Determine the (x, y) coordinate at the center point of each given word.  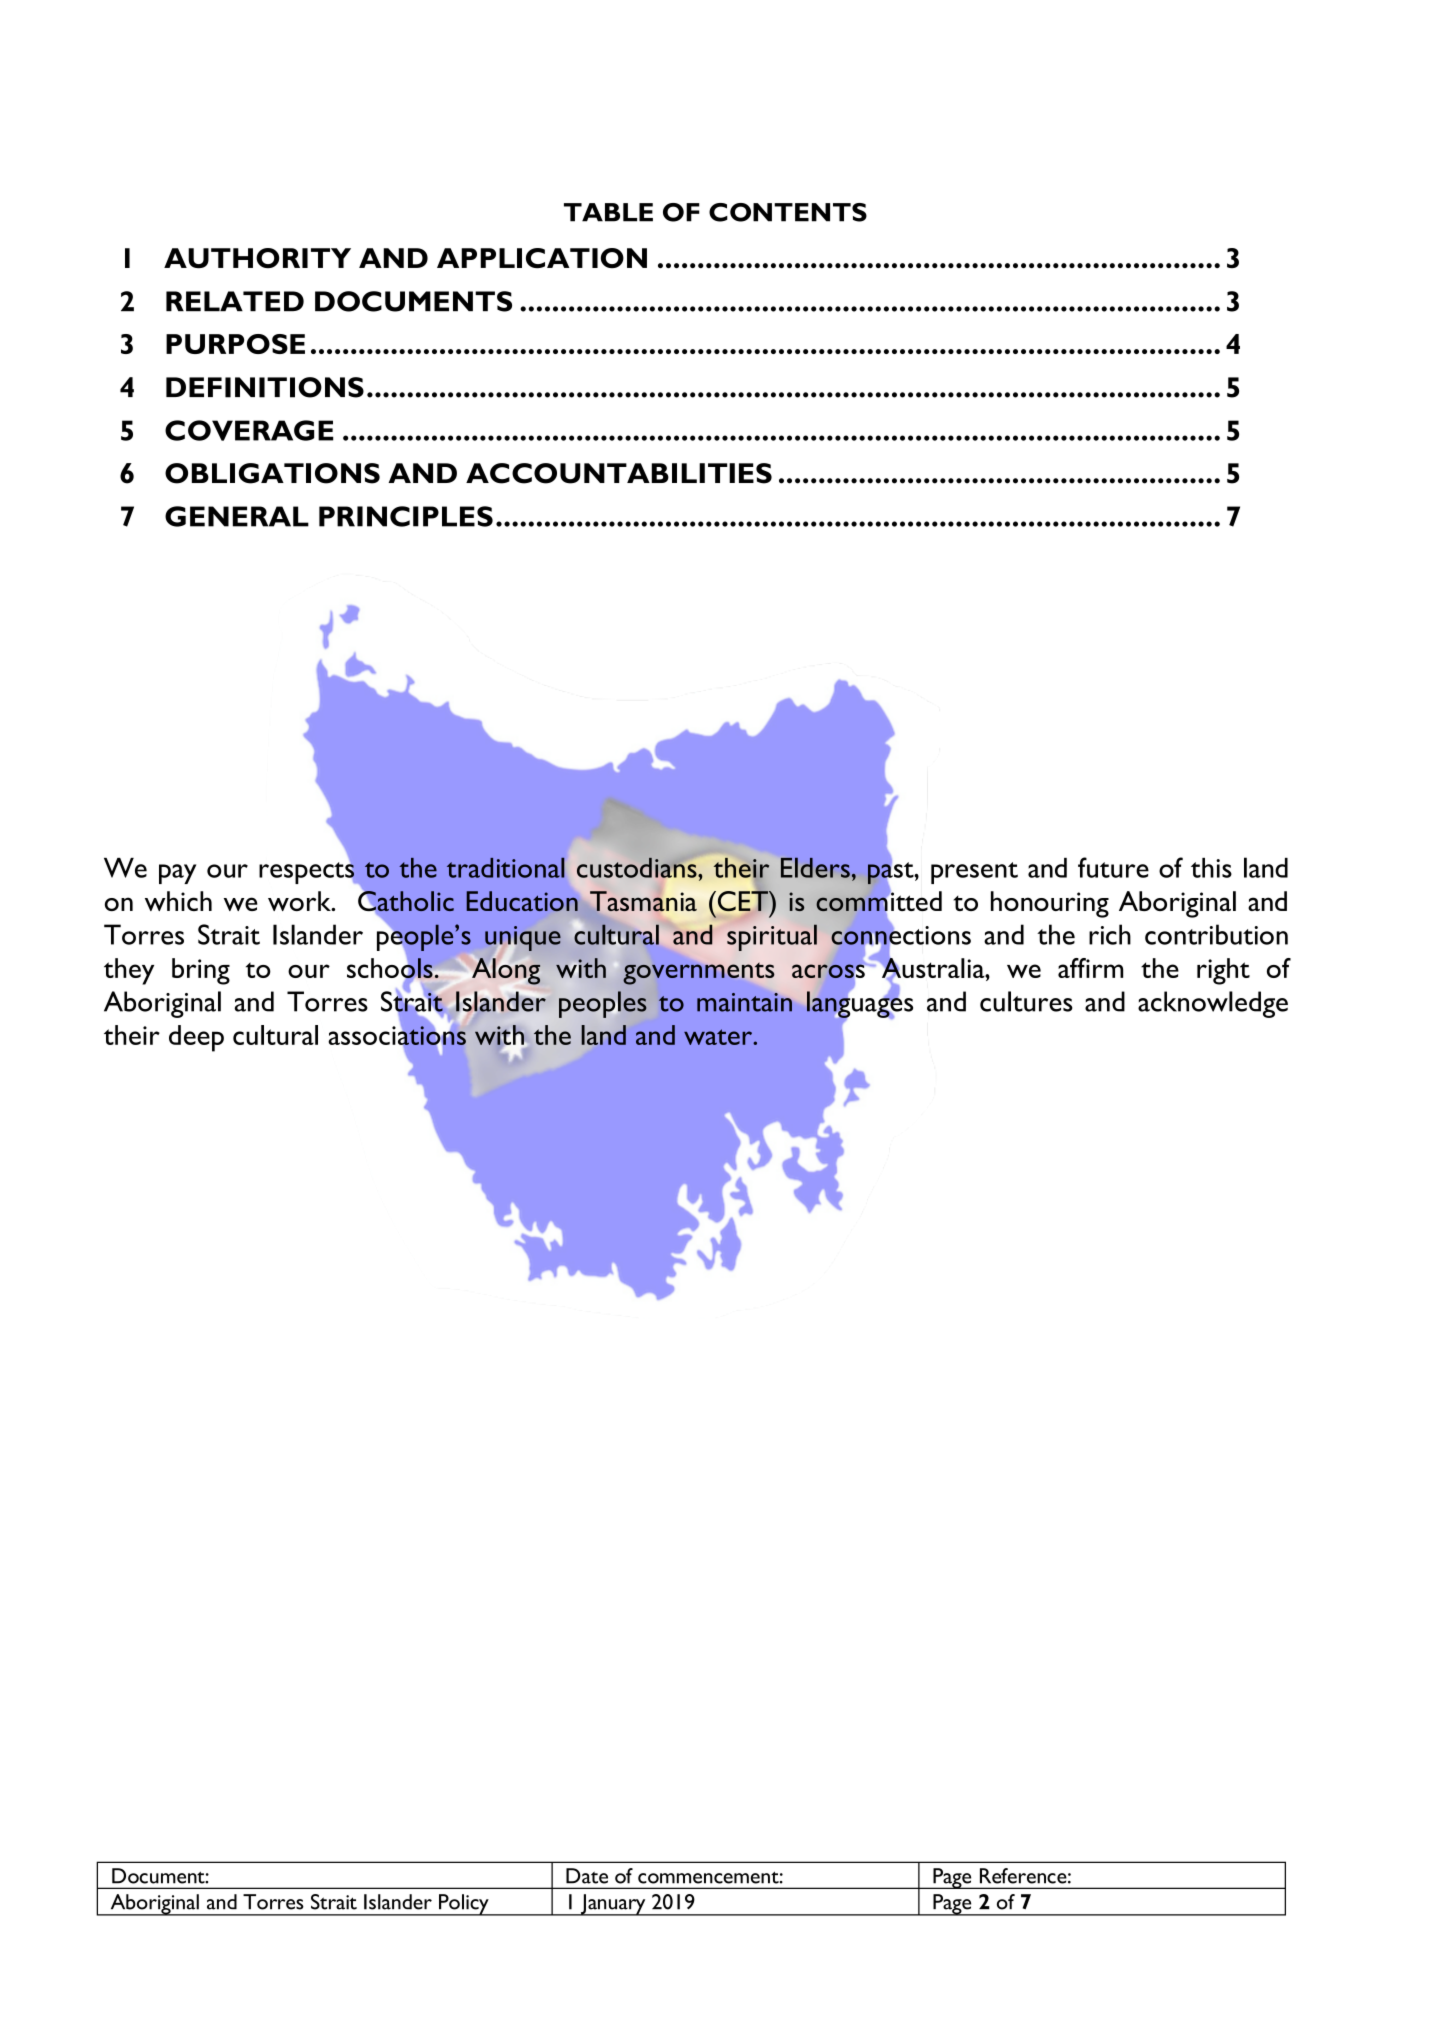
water (719, 1037)
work (300, 901)
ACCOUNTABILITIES (619, 473)
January (613, 1905)
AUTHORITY (257, 258)
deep (196, 1038)
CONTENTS (788, 212)
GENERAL (237, 516)
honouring (1050, 904)
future (1113, 867)
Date (587, 1876)
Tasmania (643, 901)
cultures (1026, 1001)
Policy (464, 1905)
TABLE (608, 212)
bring (201, 971)
